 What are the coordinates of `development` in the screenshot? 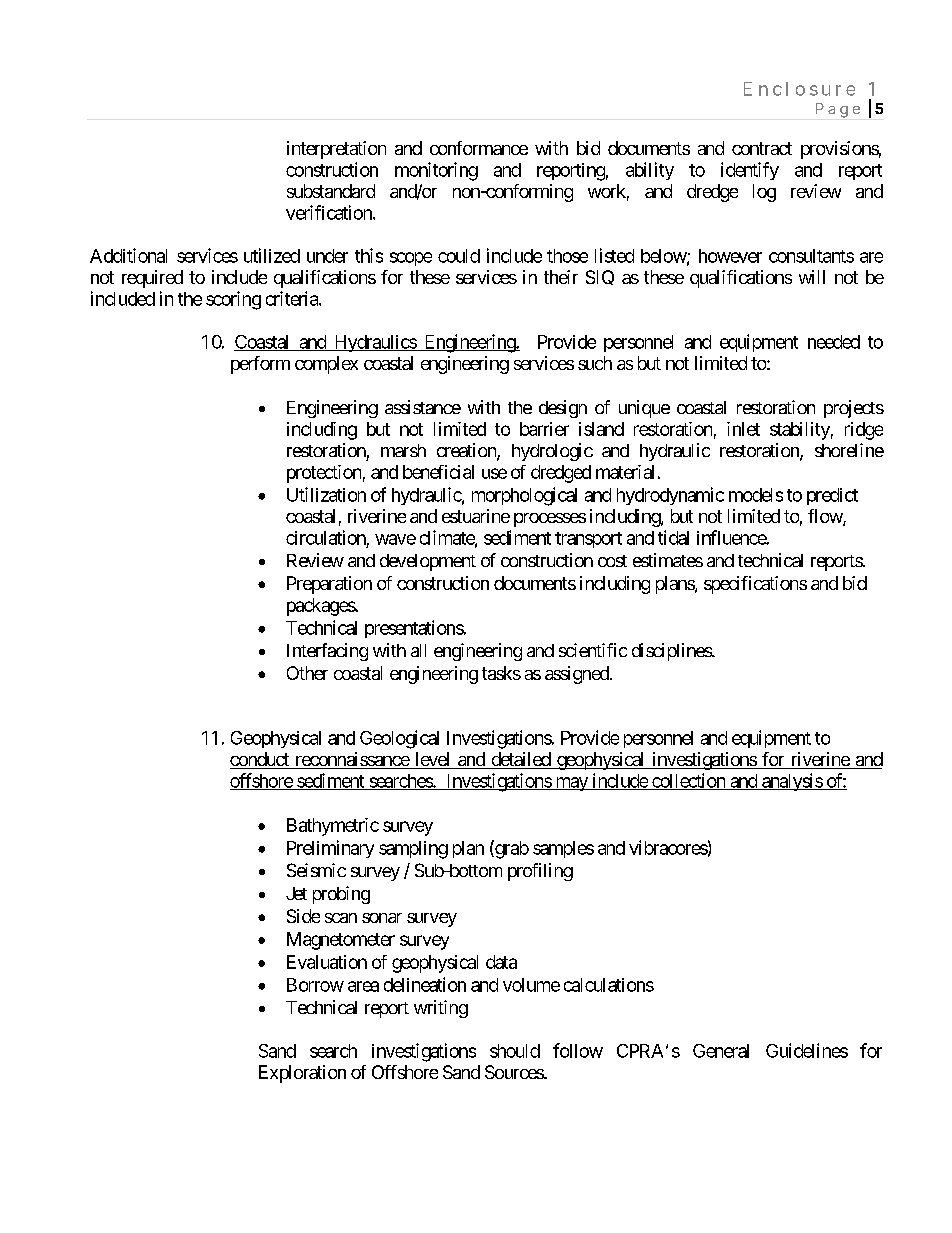 It's located at (428, 562).
